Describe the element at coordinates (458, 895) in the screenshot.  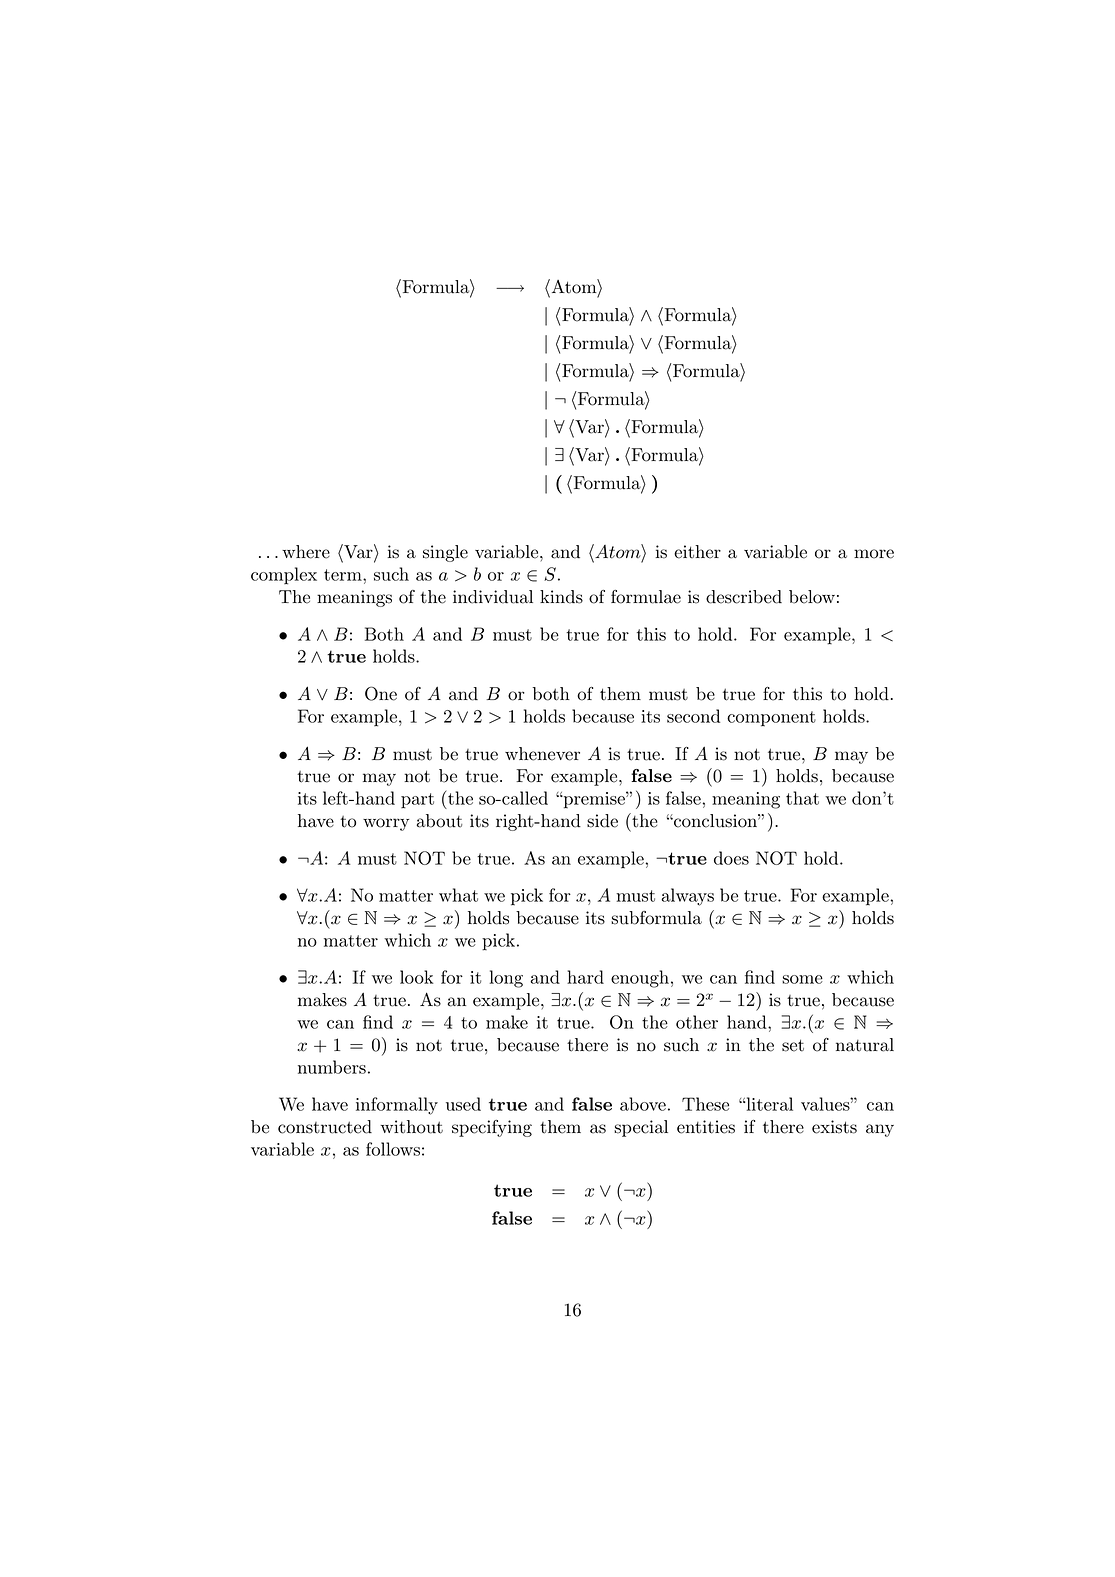
I see `what` at that location.
